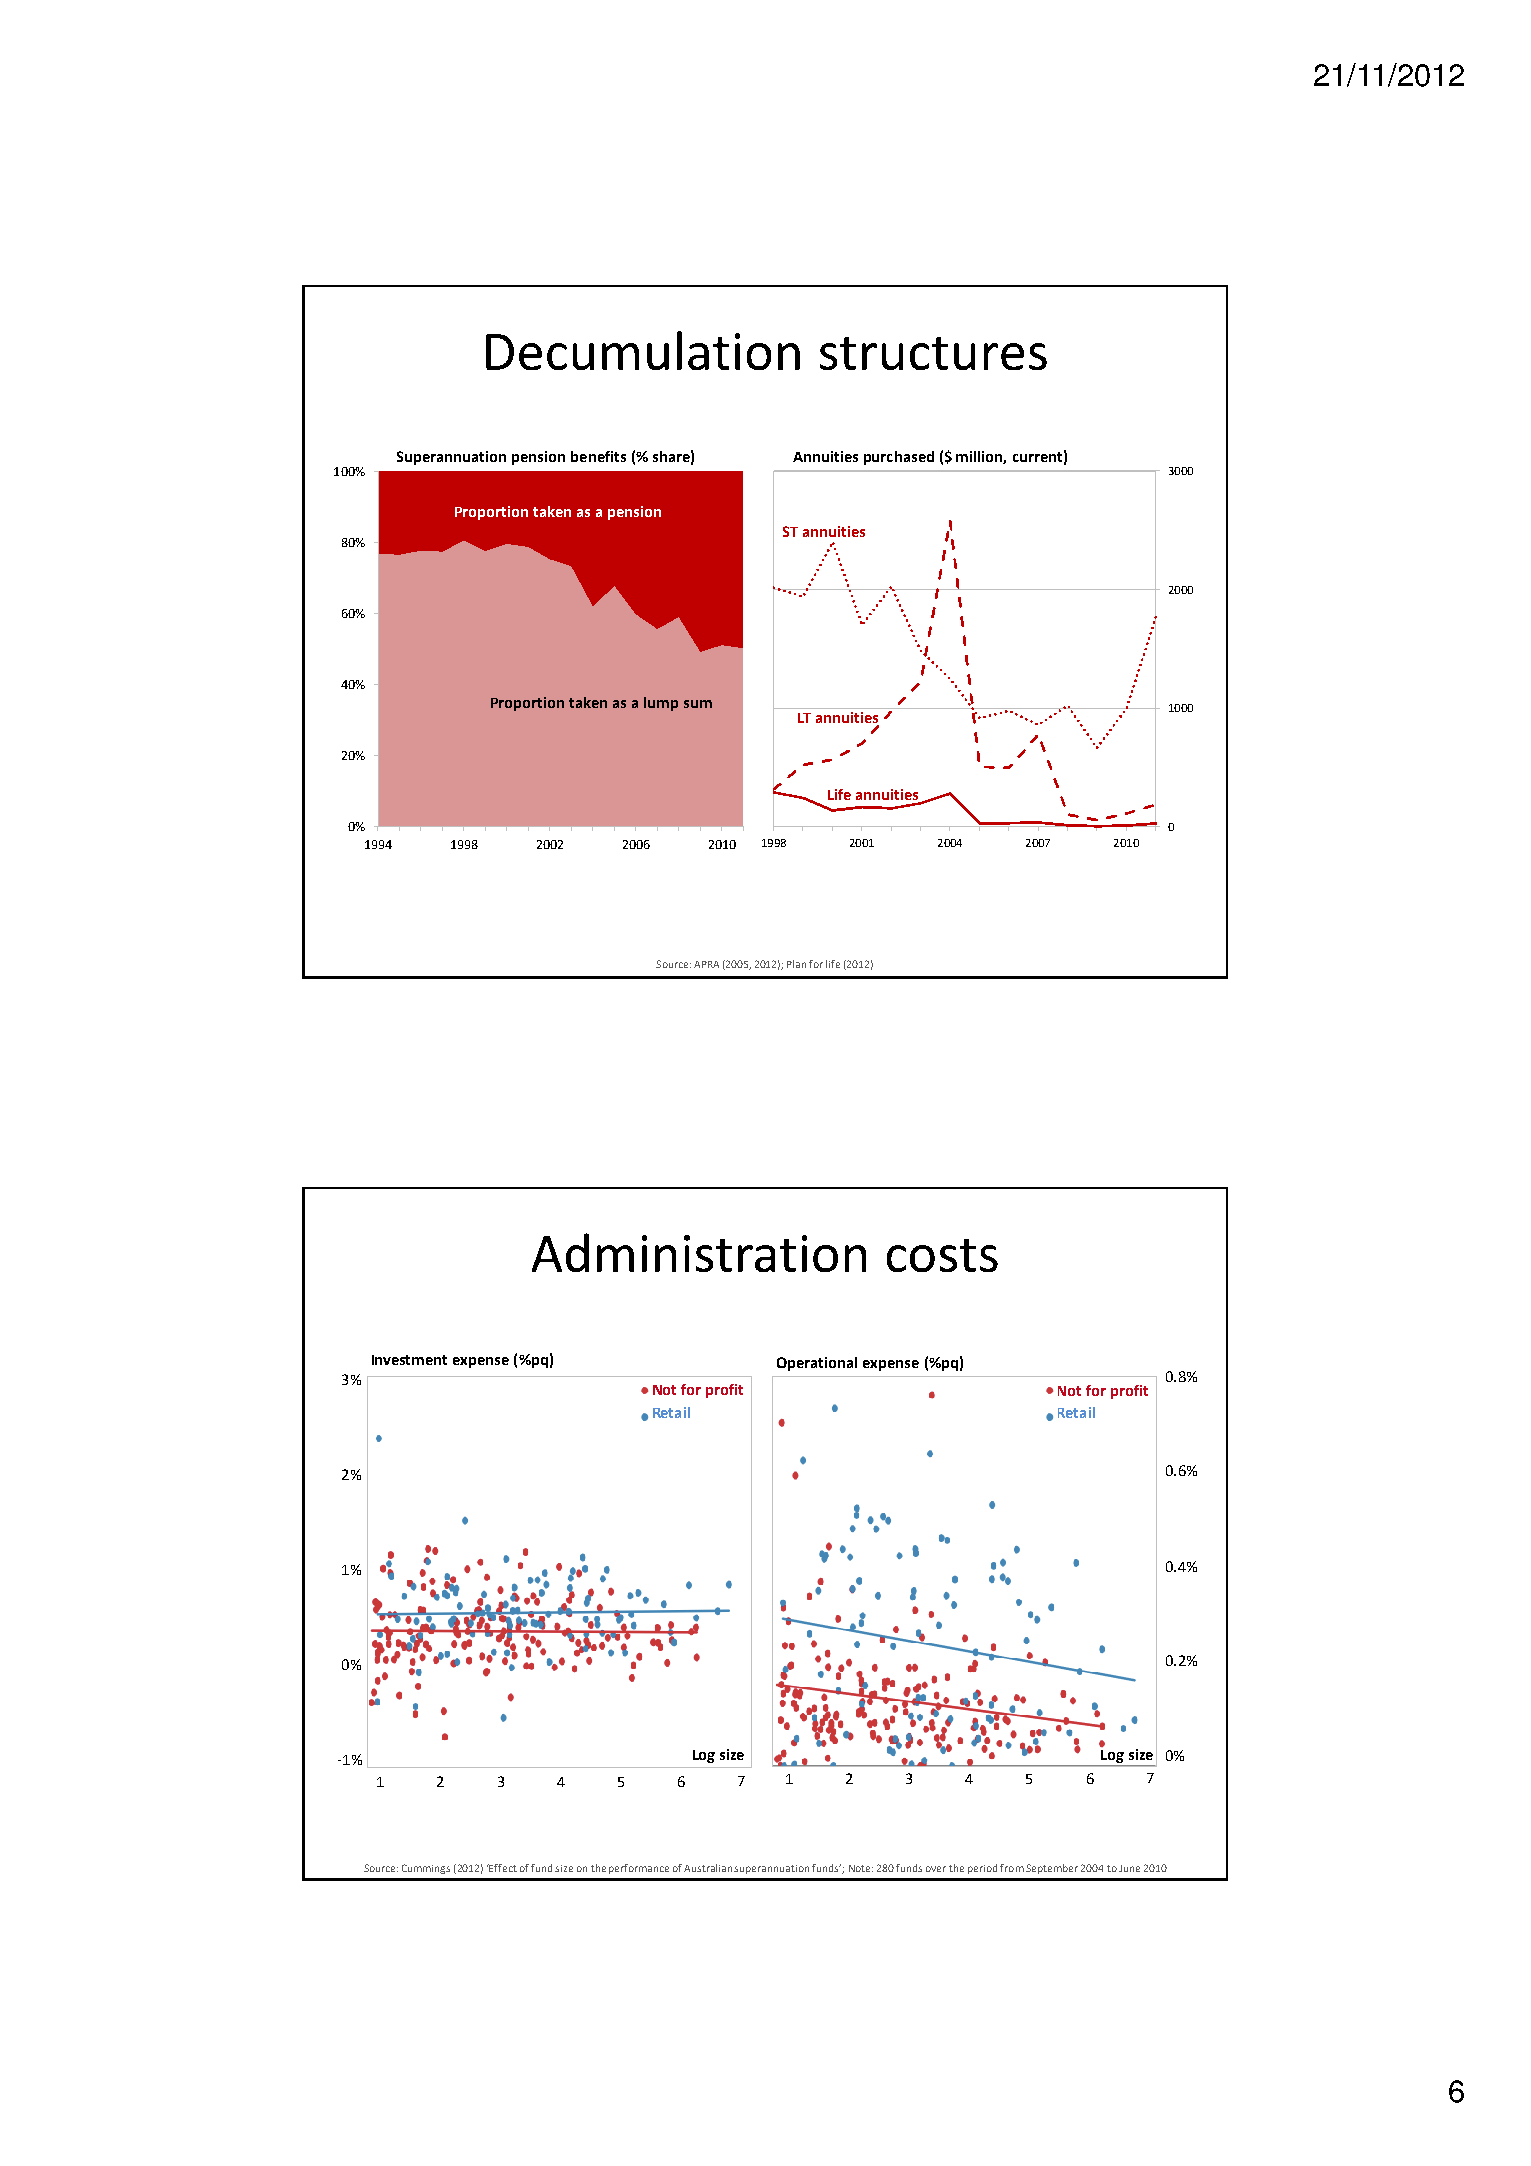  What do you see at coordinates (899, 458) in the screenshot?
I see `purchased` at bounding box center [899, 458].
